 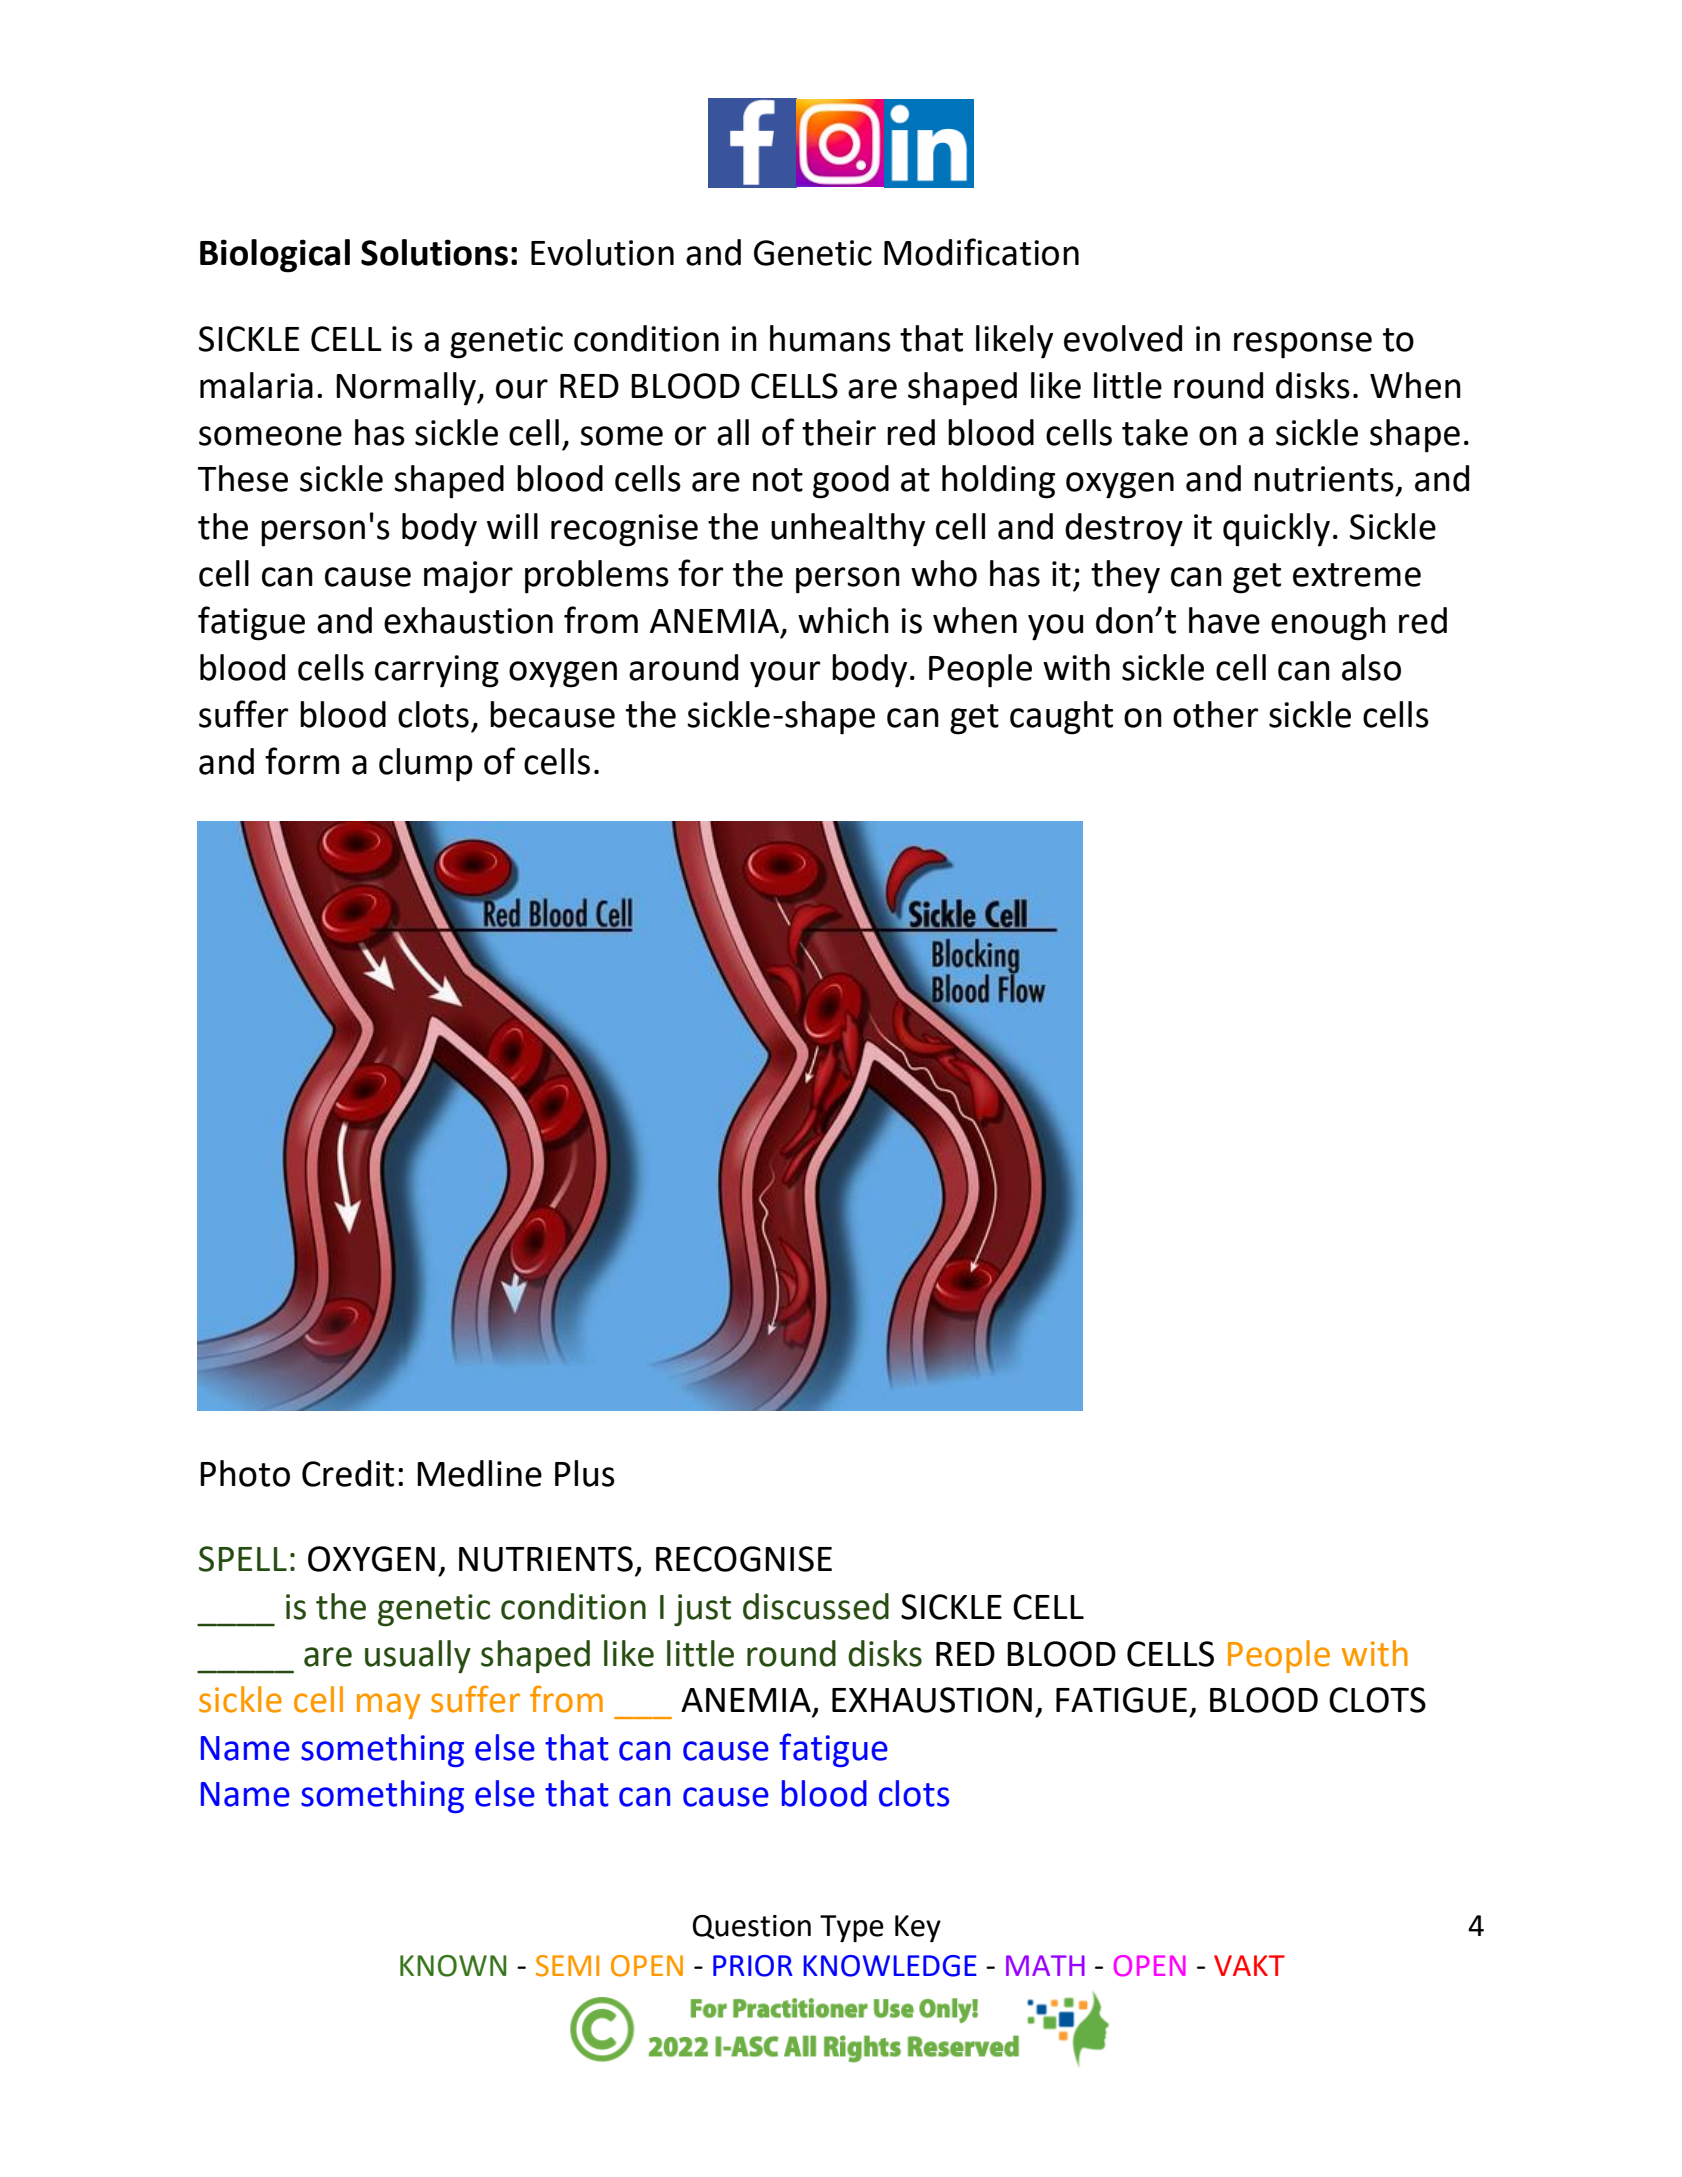 I want to click on discussed, so click(x=816, y=1606).
